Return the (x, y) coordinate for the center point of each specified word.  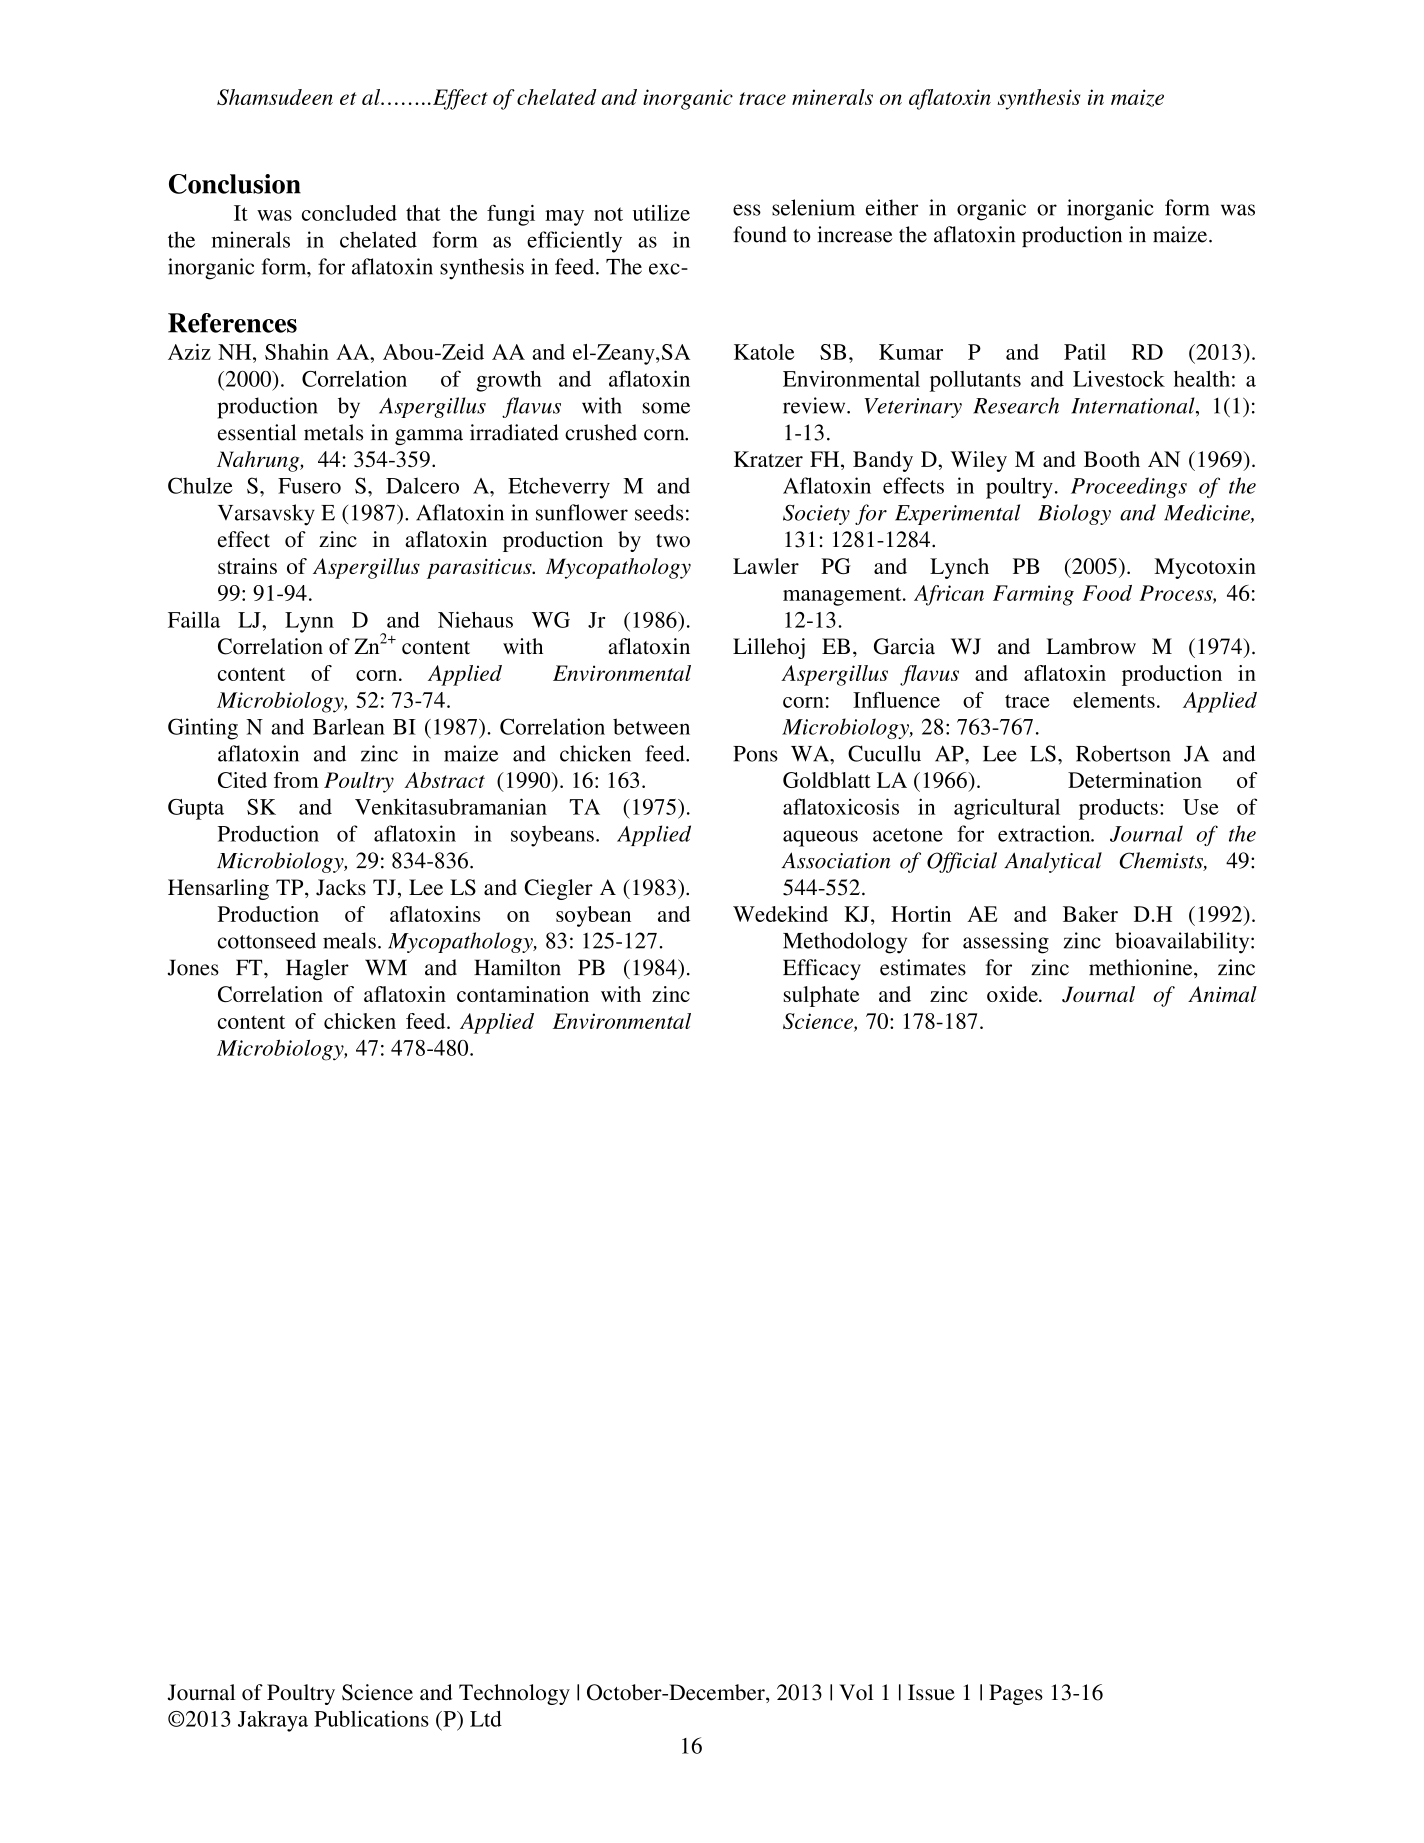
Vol (856, 1692)
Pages (1016, 1694)
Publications (371, 1718)
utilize (661, 213)
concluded (349, 213)
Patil (1085, 352)
